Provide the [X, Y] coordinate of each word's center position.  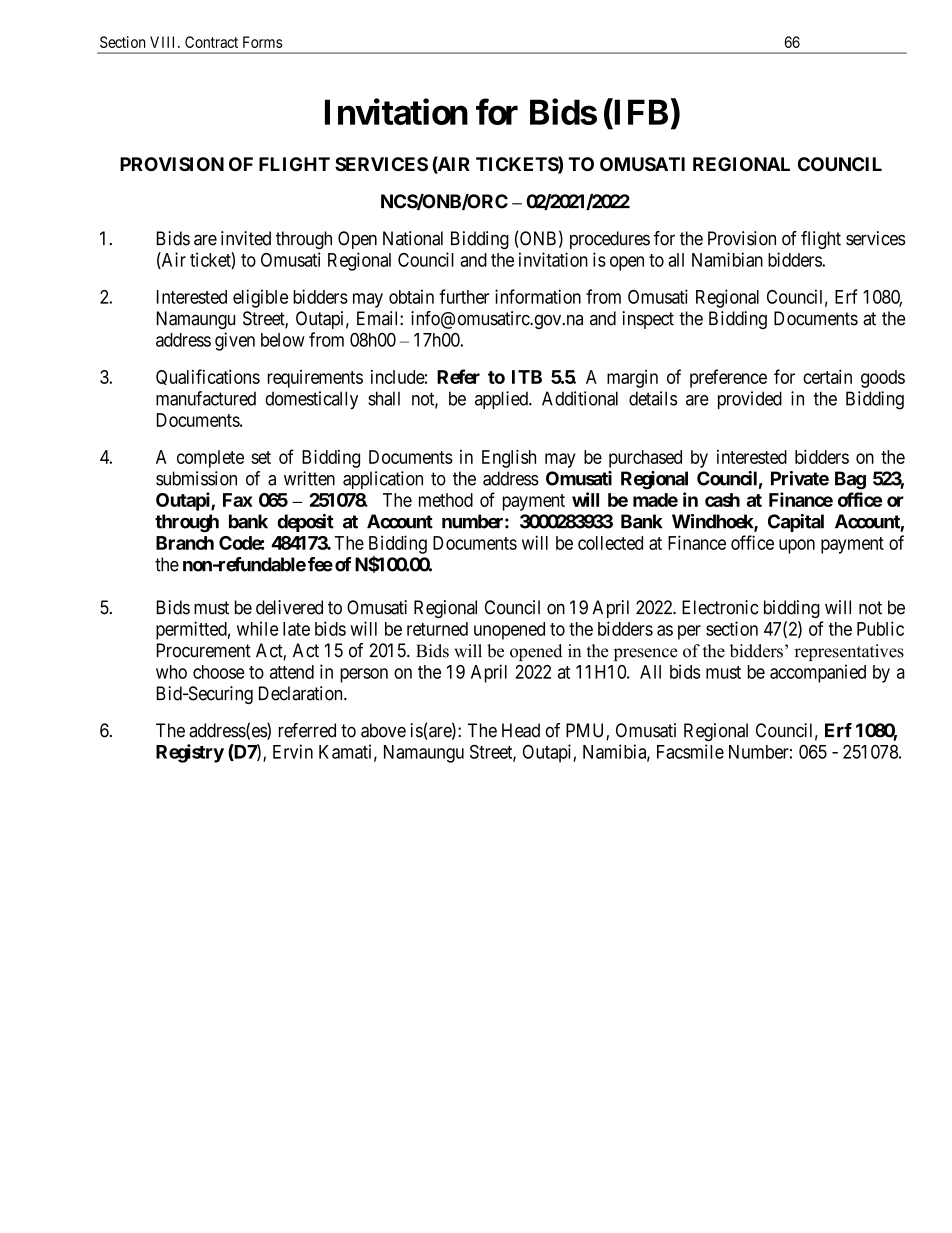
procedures [610, 240]
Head [521, 730]
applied [502, 400]
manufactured [206, 398]
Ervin [293, 751]
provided [750, 400]
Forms [262, 42]
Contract [211, 42]
